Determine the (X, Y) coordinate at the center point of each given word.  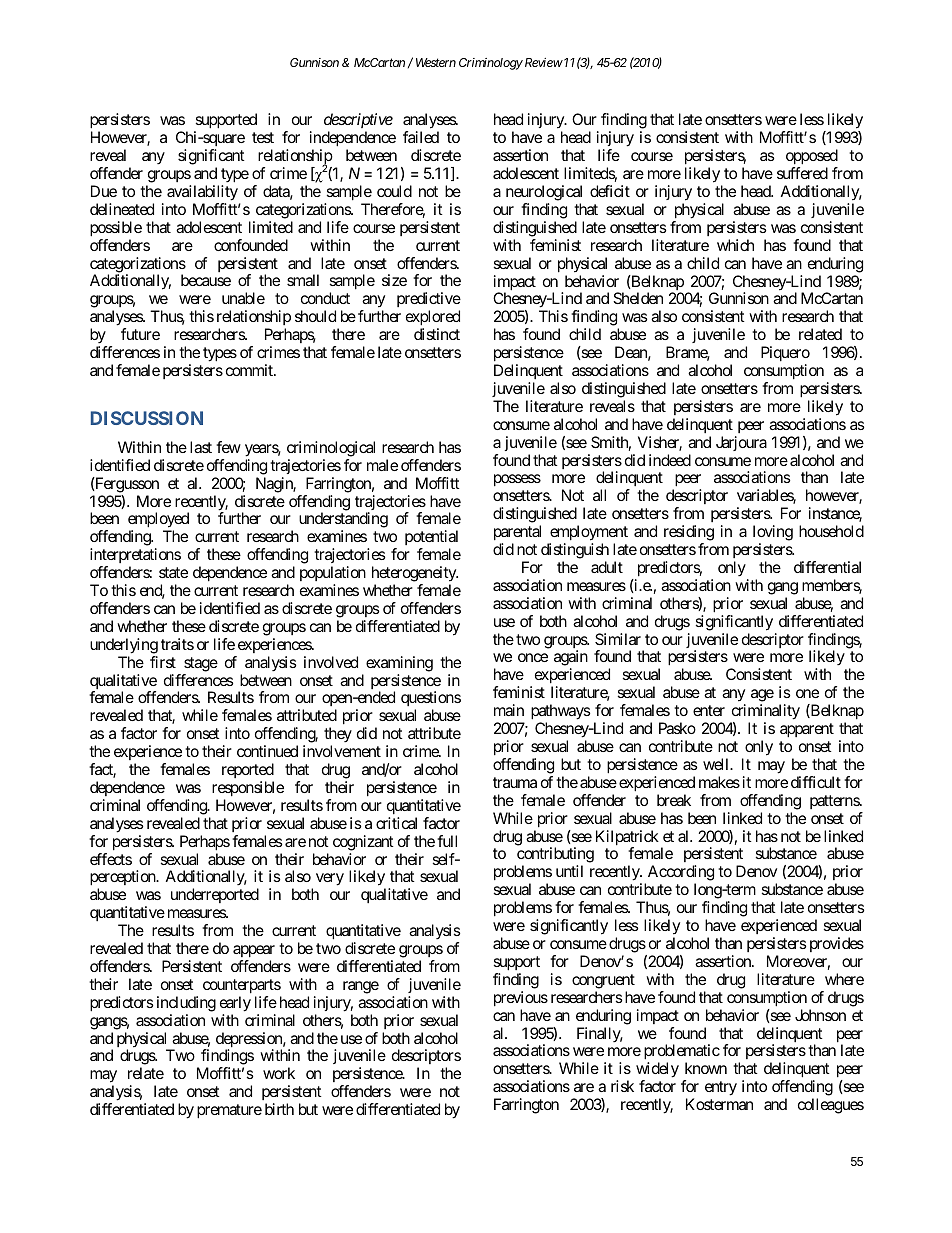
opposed (812, 158)
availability (203, 194)
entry (721, 1088)
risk (622, 1086)
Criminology (491, 64)
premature (229, 1111)
